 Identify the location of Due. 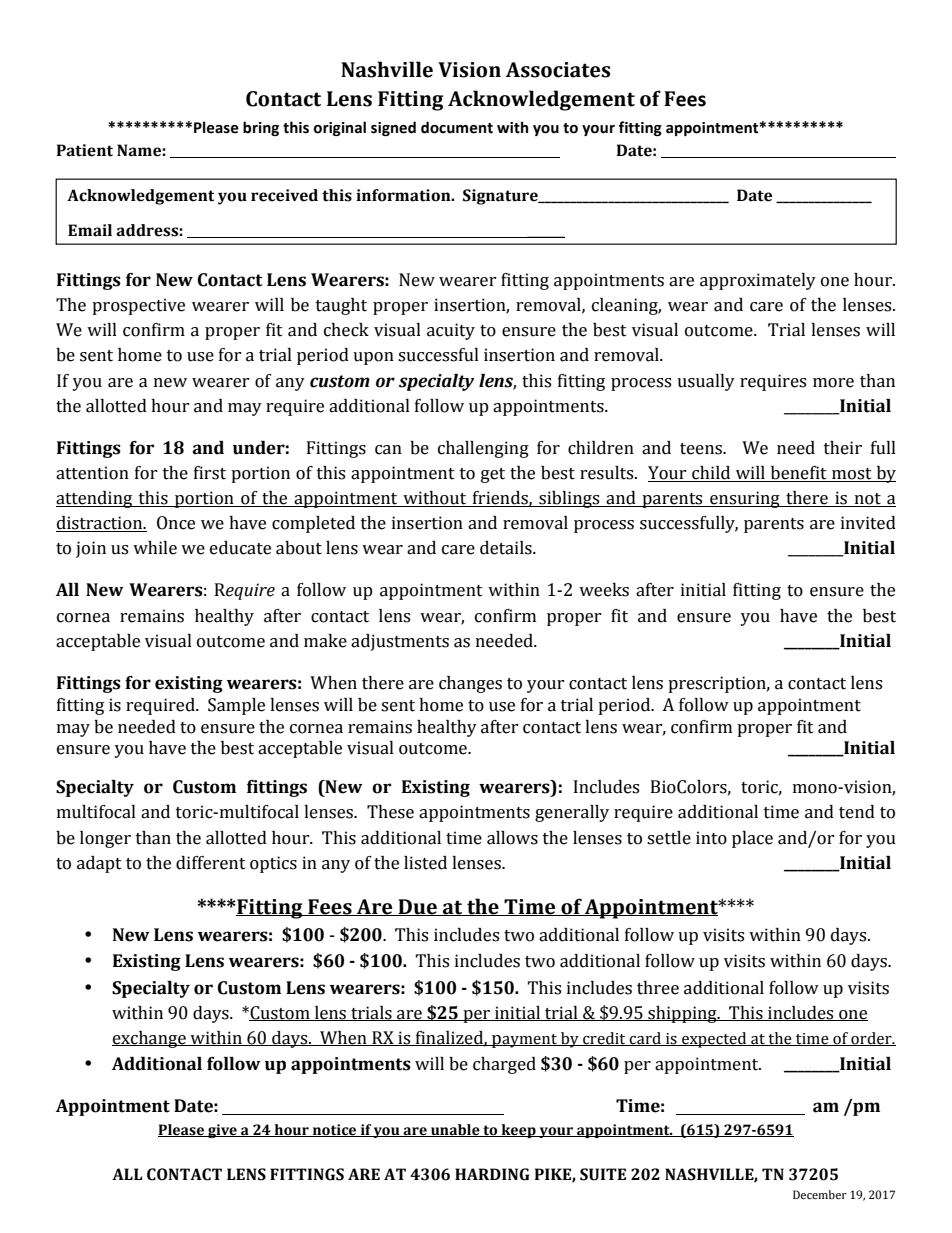
(417, 907).
